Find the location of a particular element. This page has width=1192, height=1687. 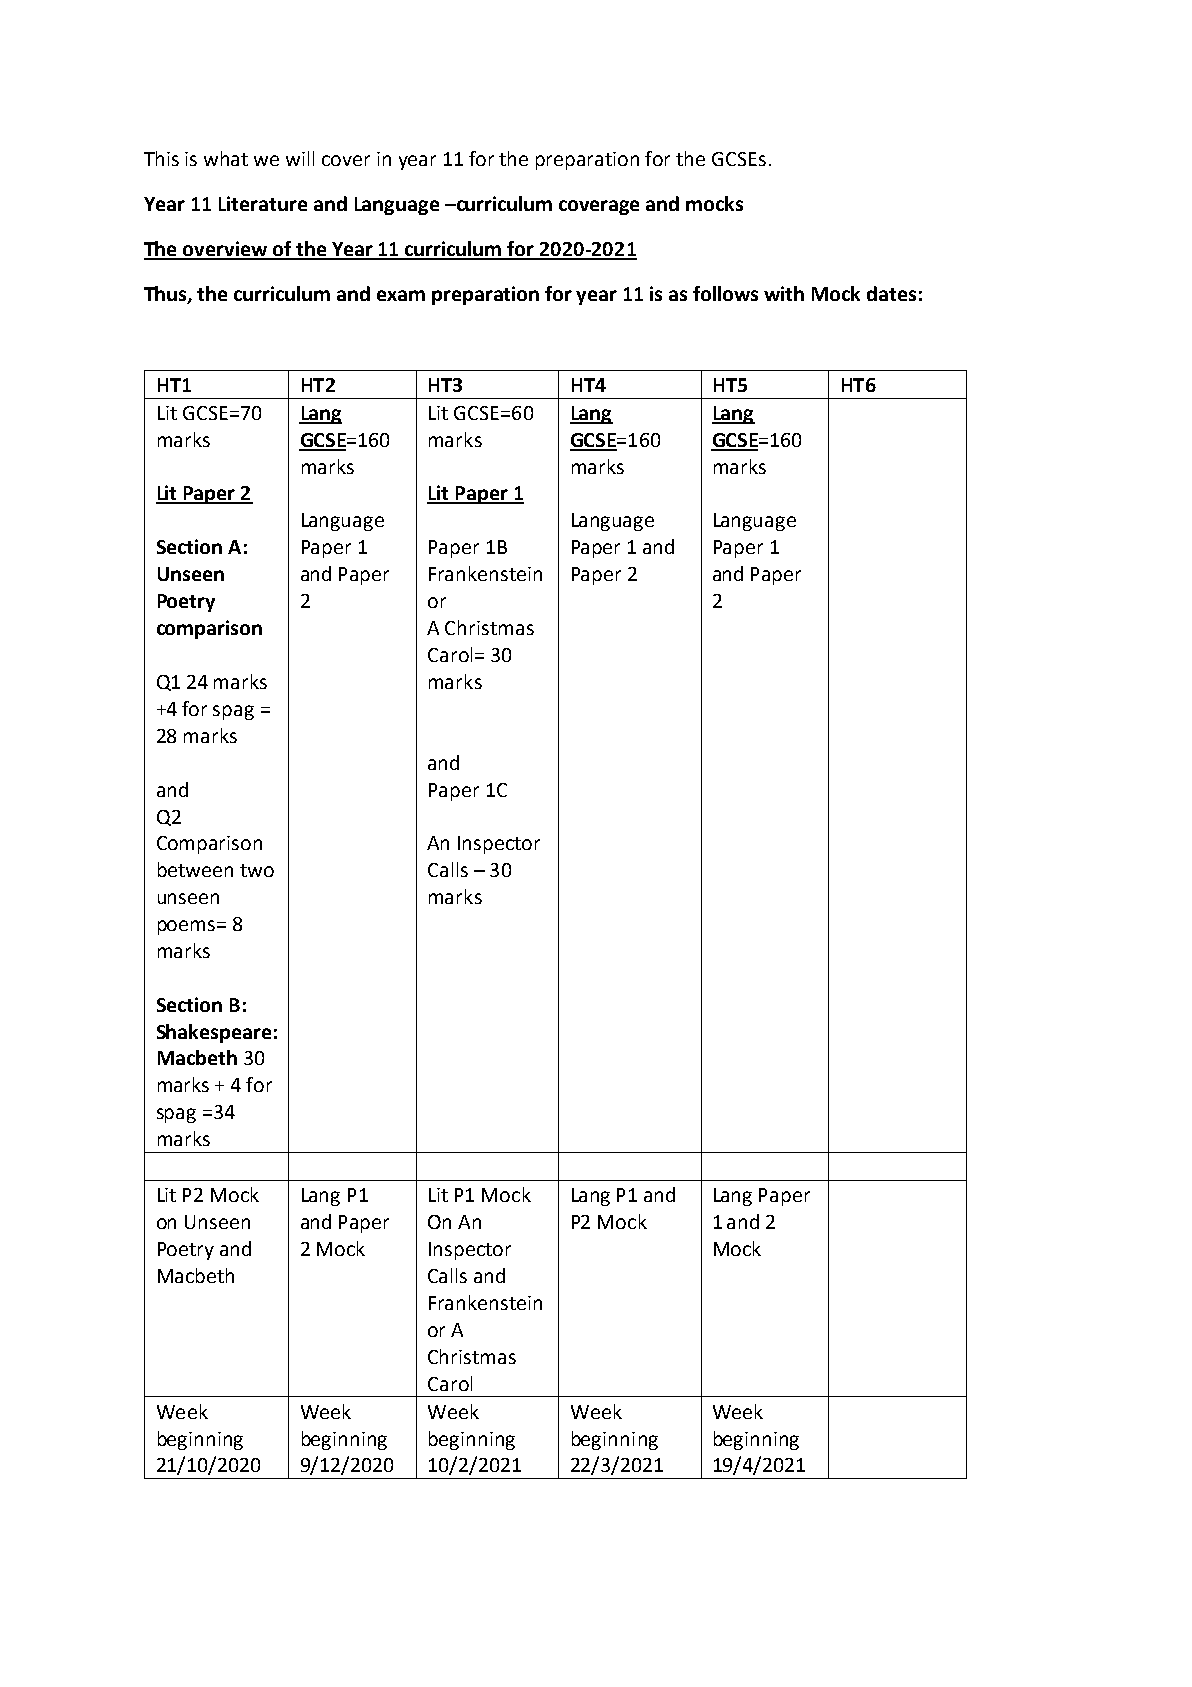

Shakespeare is located at coordinates (214, 1033).
